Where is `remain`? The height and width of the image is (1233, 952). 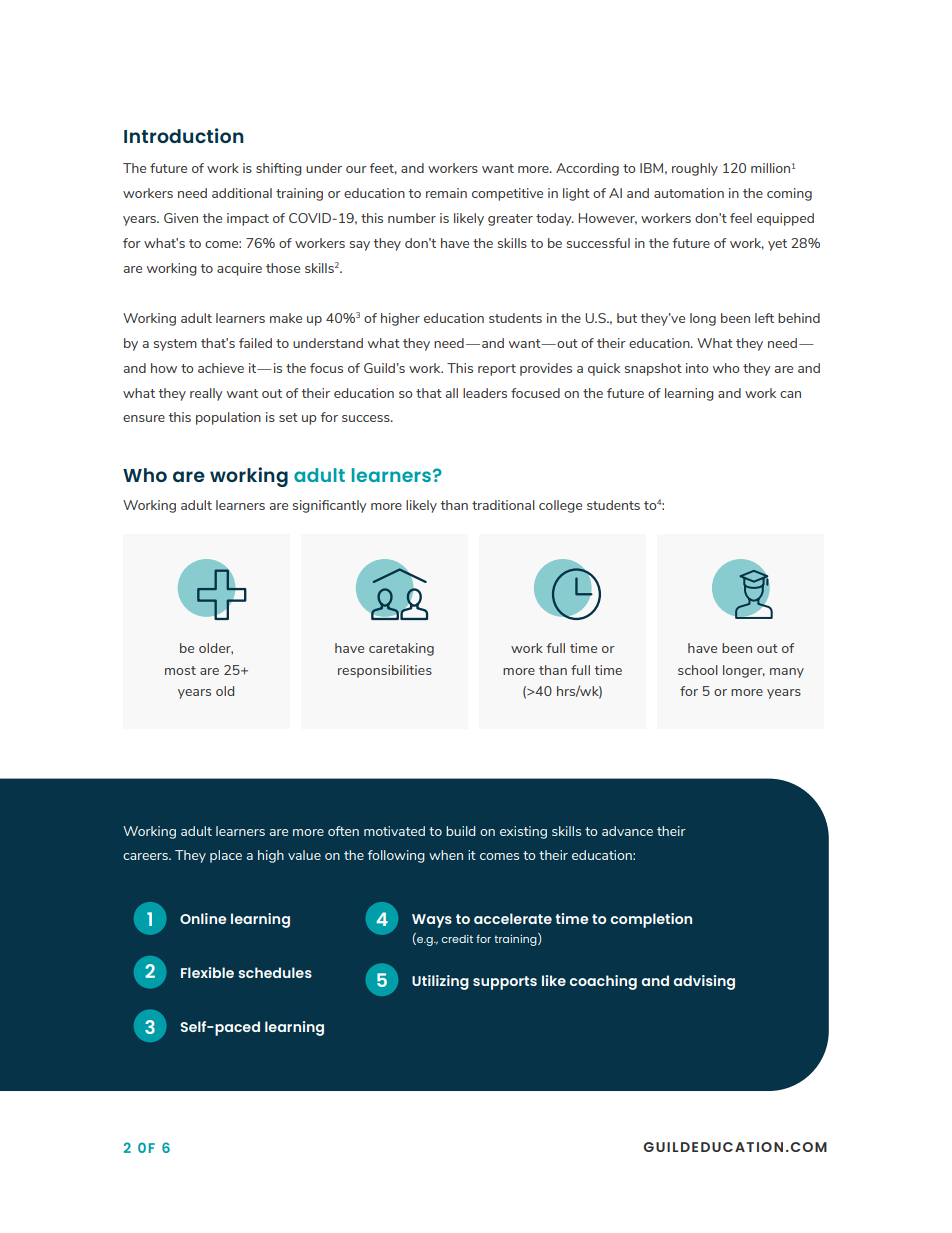
remain is located at coordinates (446, 193).
